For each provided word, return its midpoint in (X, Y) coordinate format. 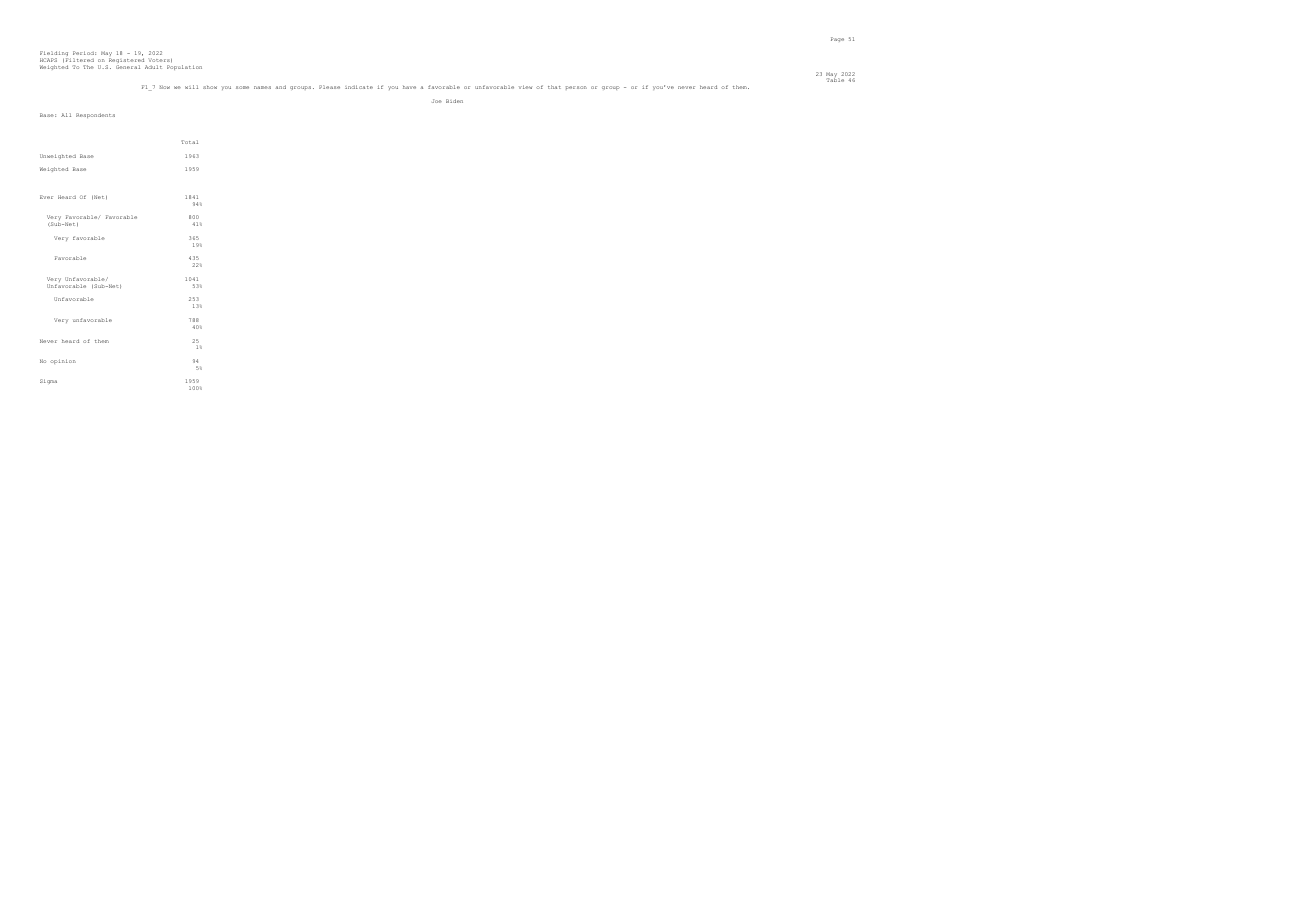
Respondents (95, 115)
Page (837, 39)
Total (189, 142)
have (409, 87)
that (554, 87)
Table (835, 80)
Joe (437, 101)
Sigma (48, 381)
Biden (454, 101)
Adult (153, 67)
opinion (63, 361)
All (66, 115)
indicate (359, 87)
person (576, 88)
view (525, 87)
